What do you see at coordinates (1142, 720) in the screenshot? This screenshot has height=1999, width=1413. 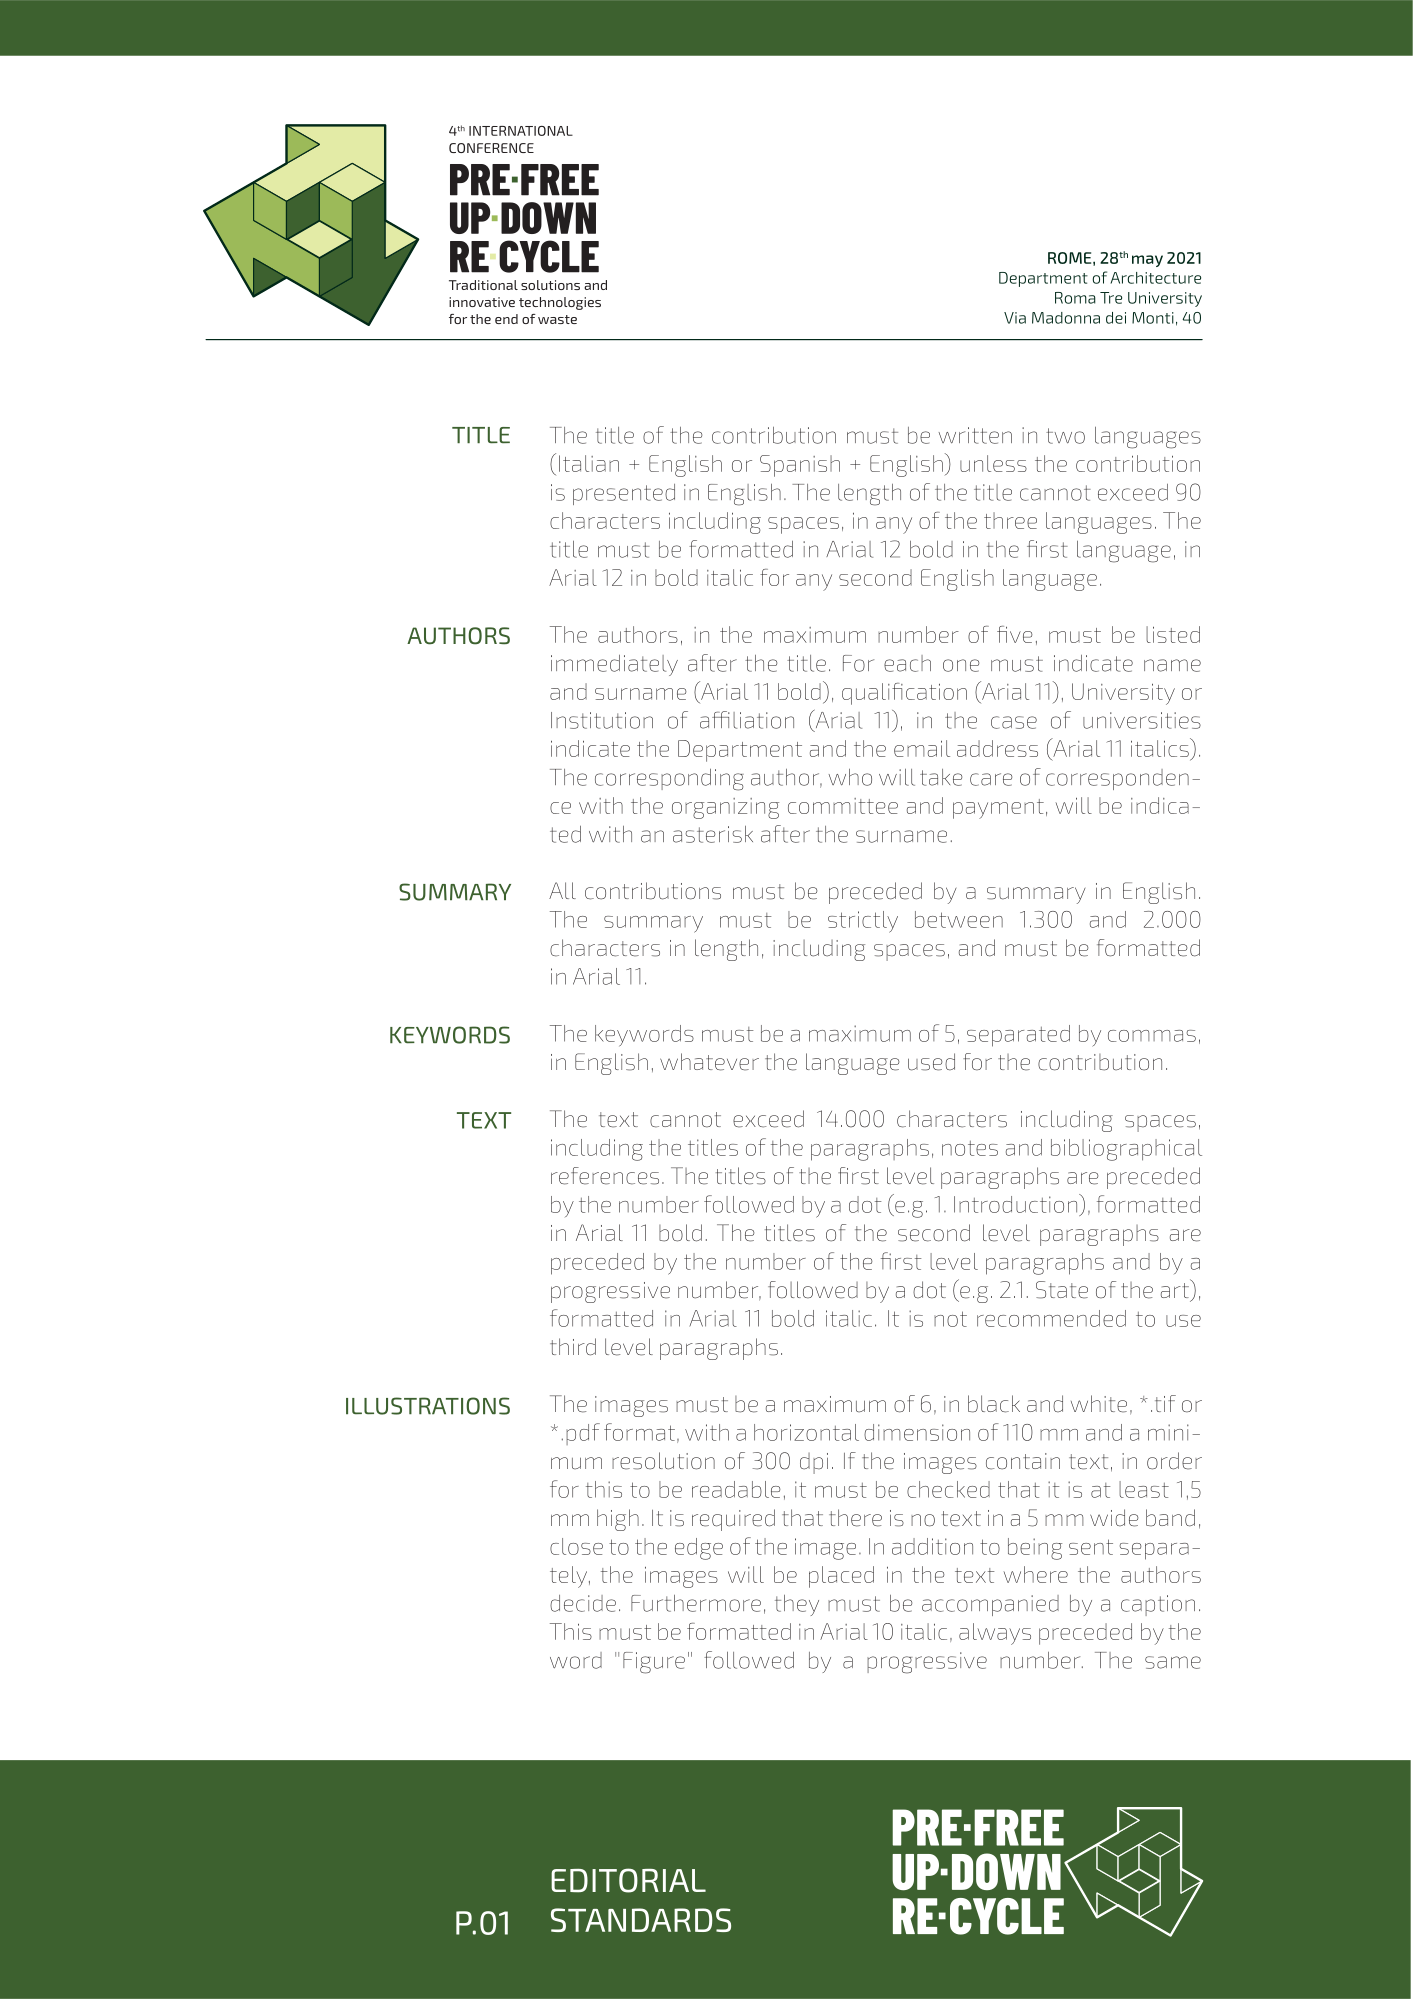 I see `universities` at bounding box center [1142, 720].
